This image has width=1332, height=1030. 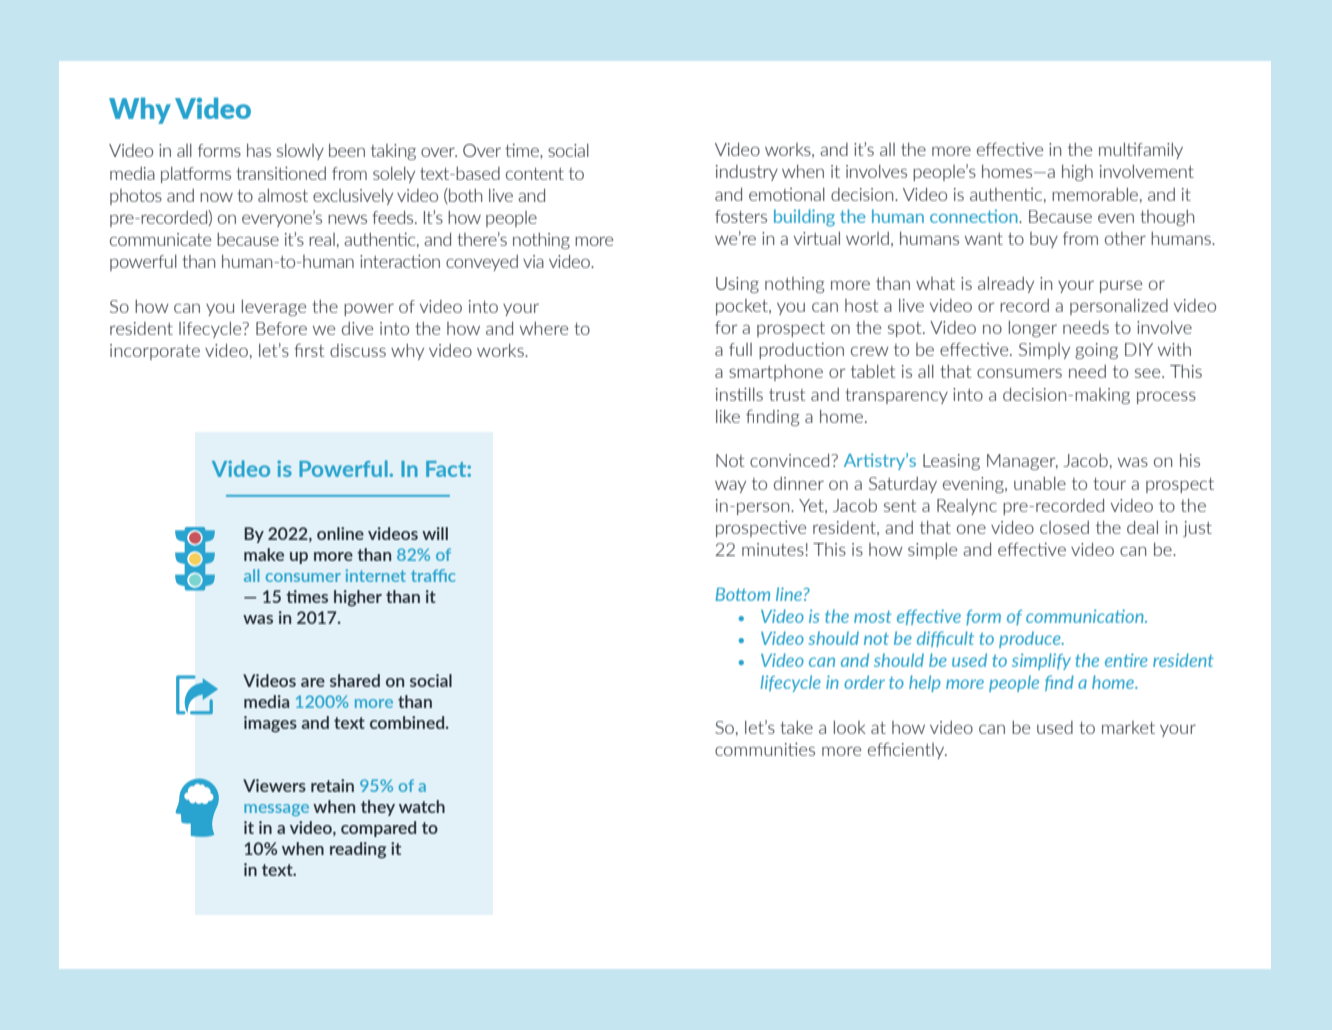 What do you see at coordinates (1149, 373) in the image?
I see `see` at bounding box center [1149, 373].
